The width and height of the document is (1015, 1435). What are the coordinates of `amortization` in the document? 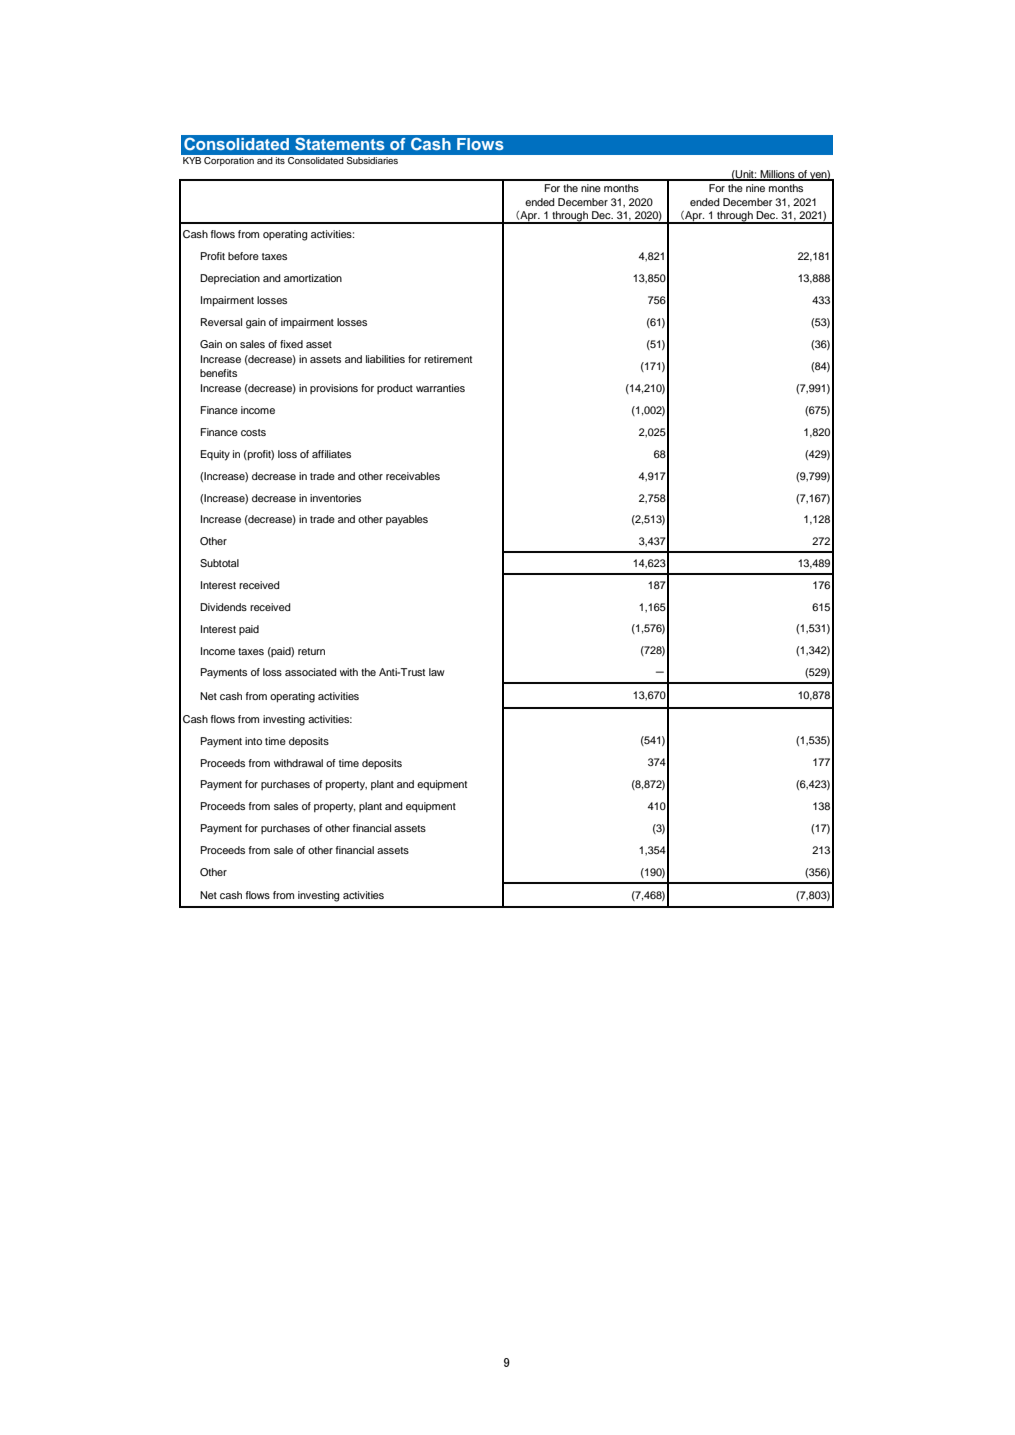 It's located at (313, 278).
